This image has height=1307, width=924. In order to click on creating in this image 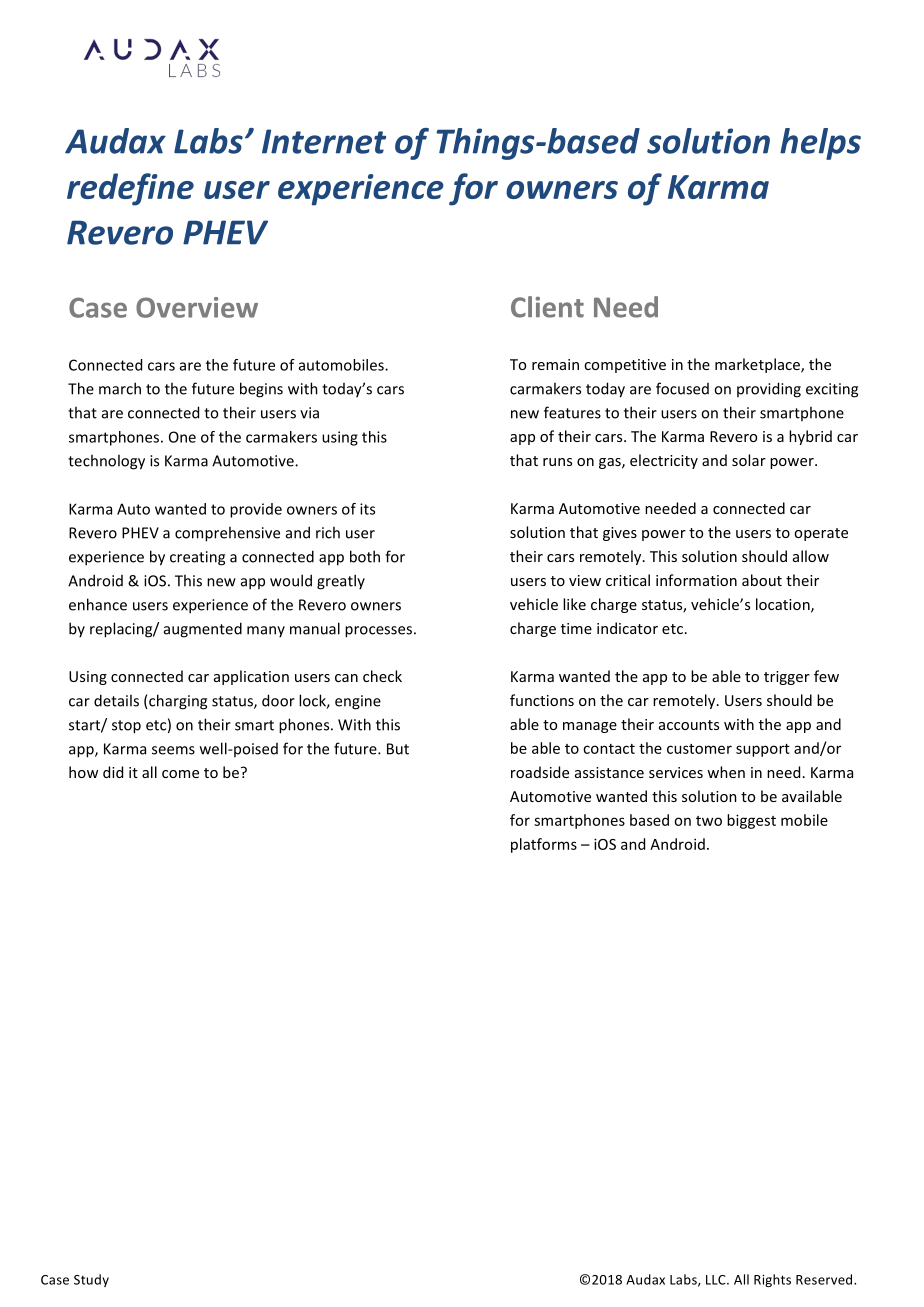, I will do `click(197, 558)`.
